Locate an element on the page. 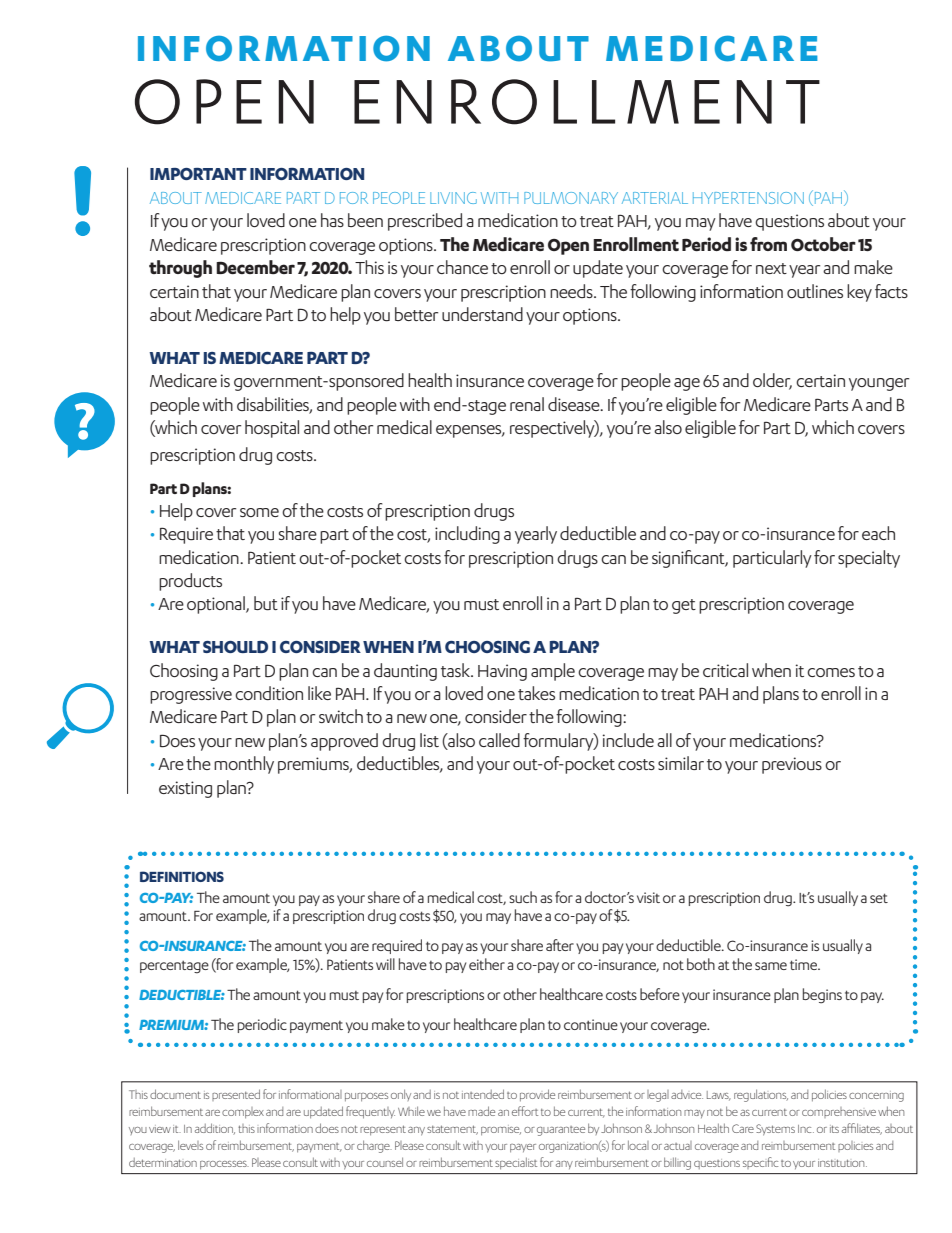 The height and width of the image is (1233, 952). including is located at coordinates (467, 535).
